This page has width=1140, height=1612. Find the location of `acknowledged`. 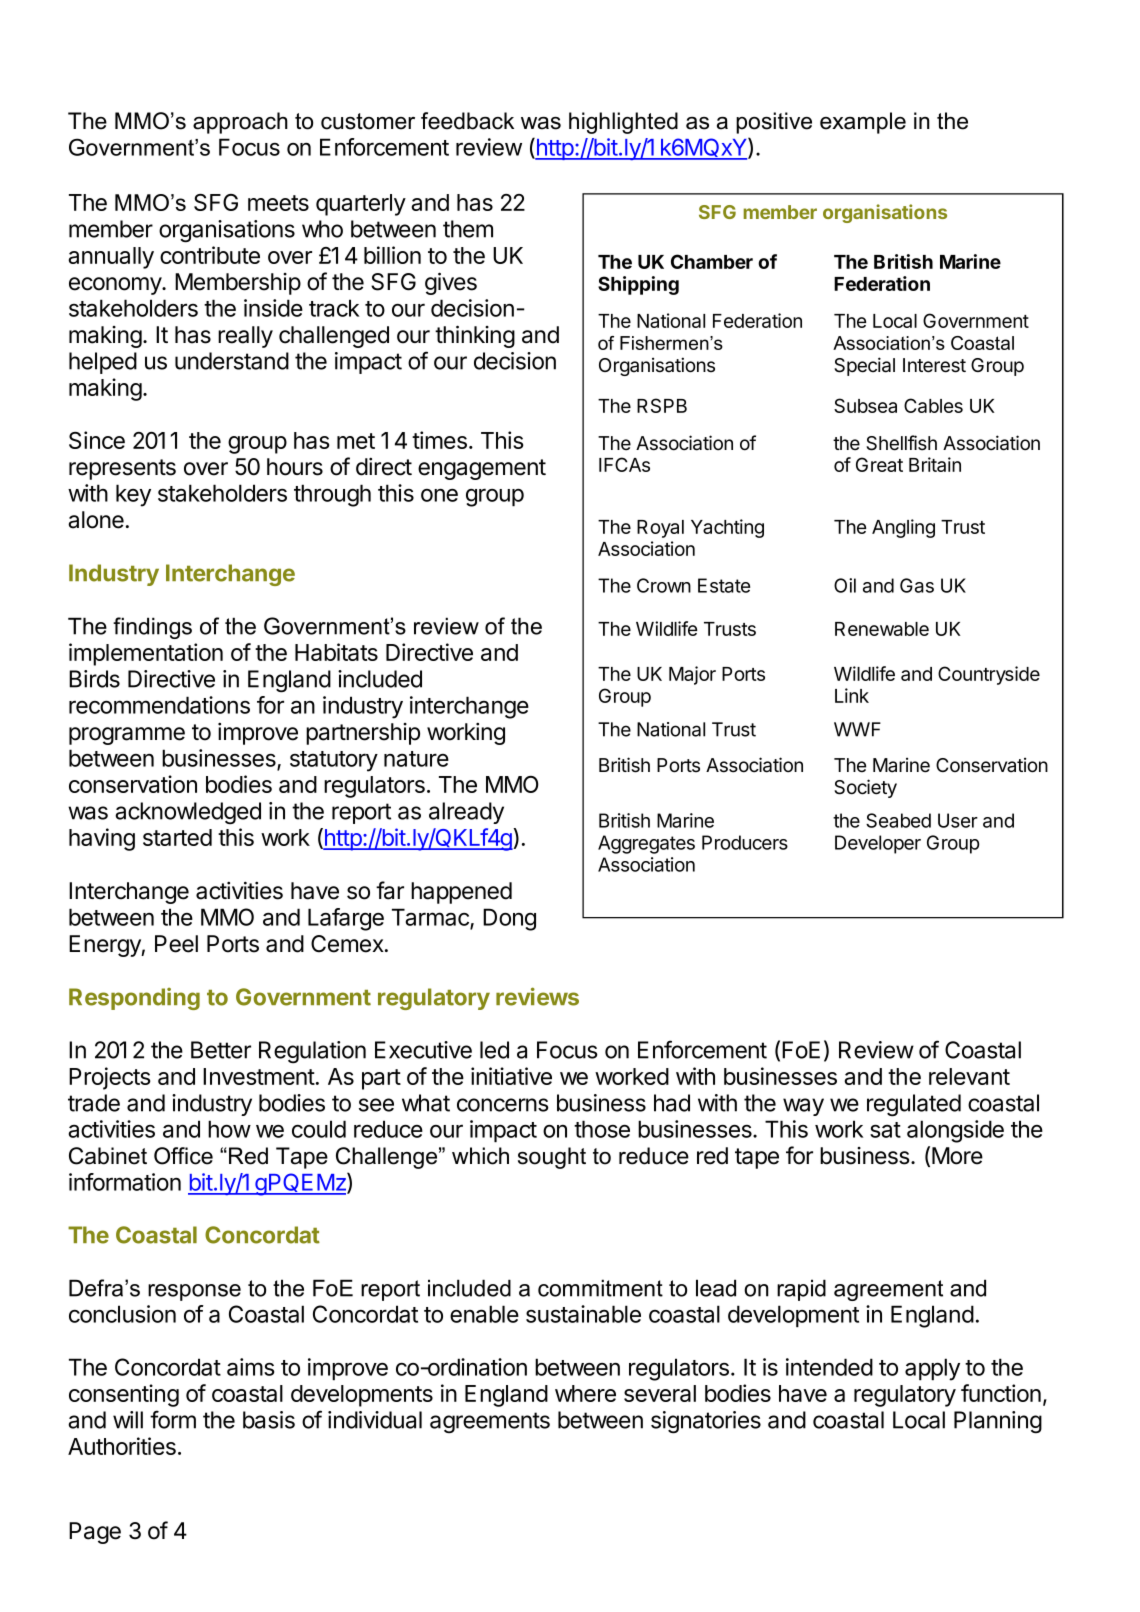

acknowledged is located at coordinates (188, 813).
